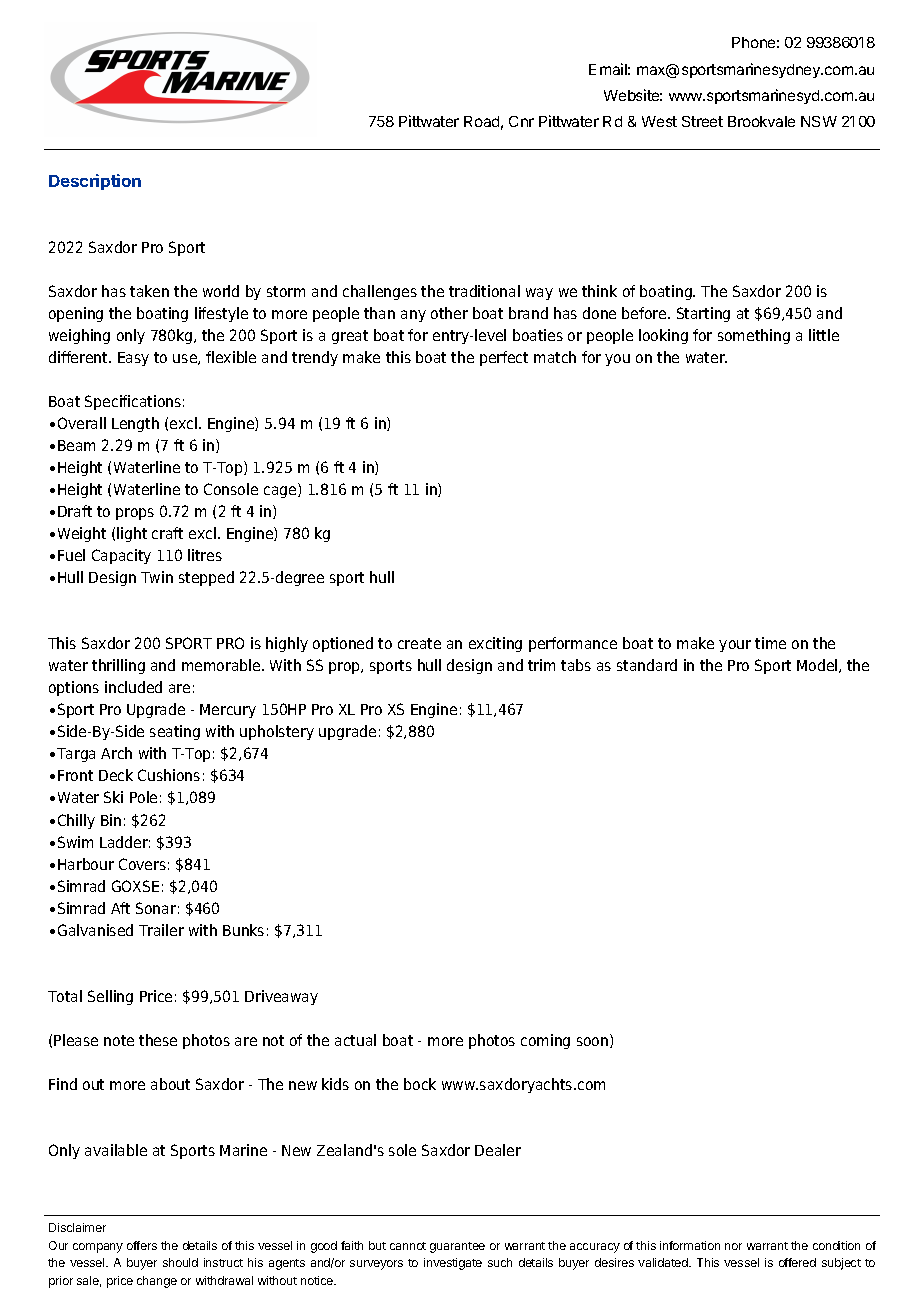 This image has height=1308, width=924. Describe the element at coordinates (133, 687) in the image. I see `included` at that location.
